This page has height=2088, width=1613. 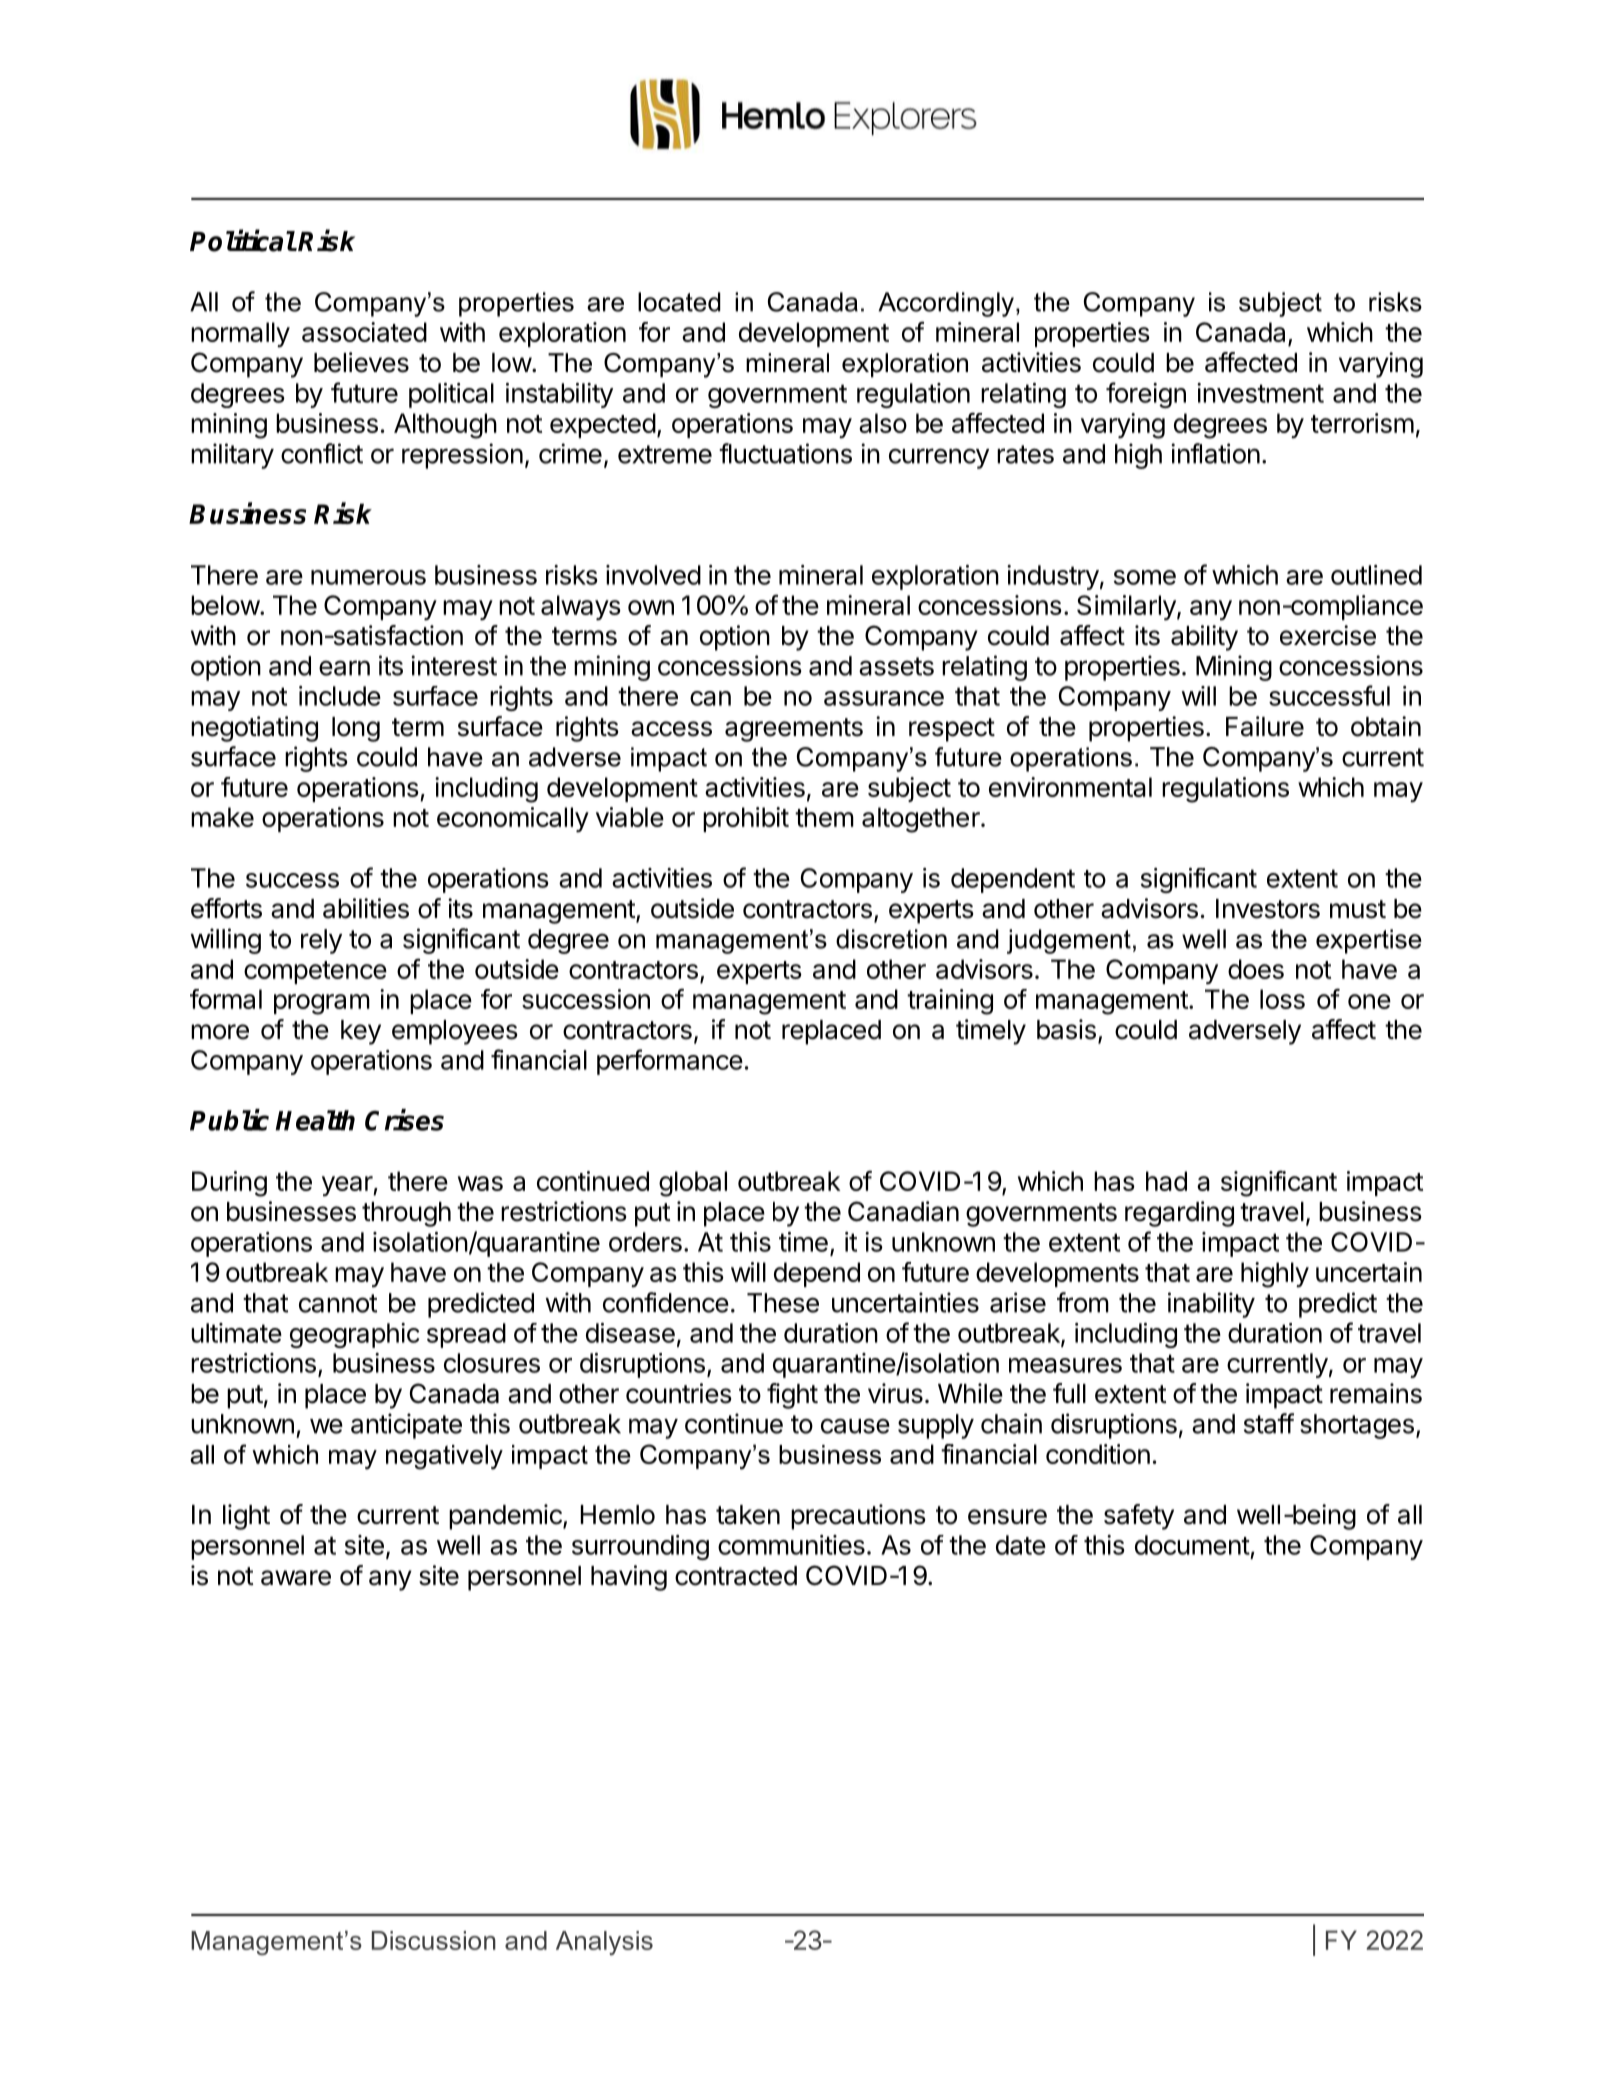 I want to click on global, so click(x=693, y=1184).
